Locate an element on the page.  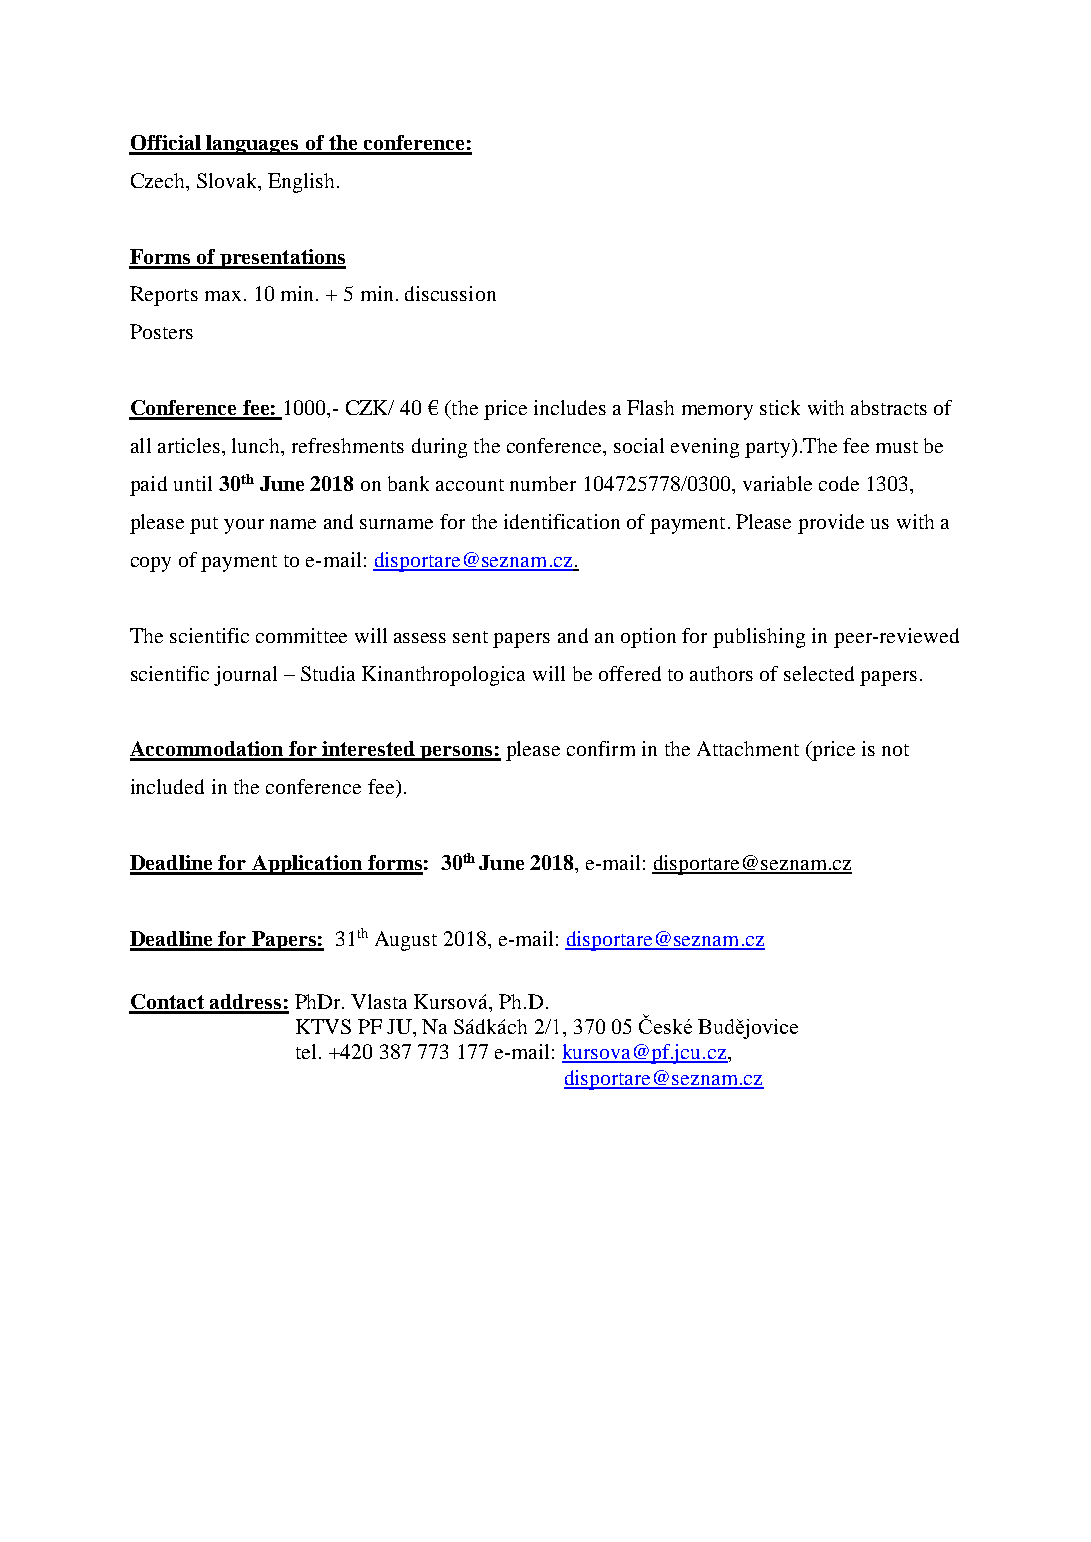
August is located at coordinates (406, 941).
